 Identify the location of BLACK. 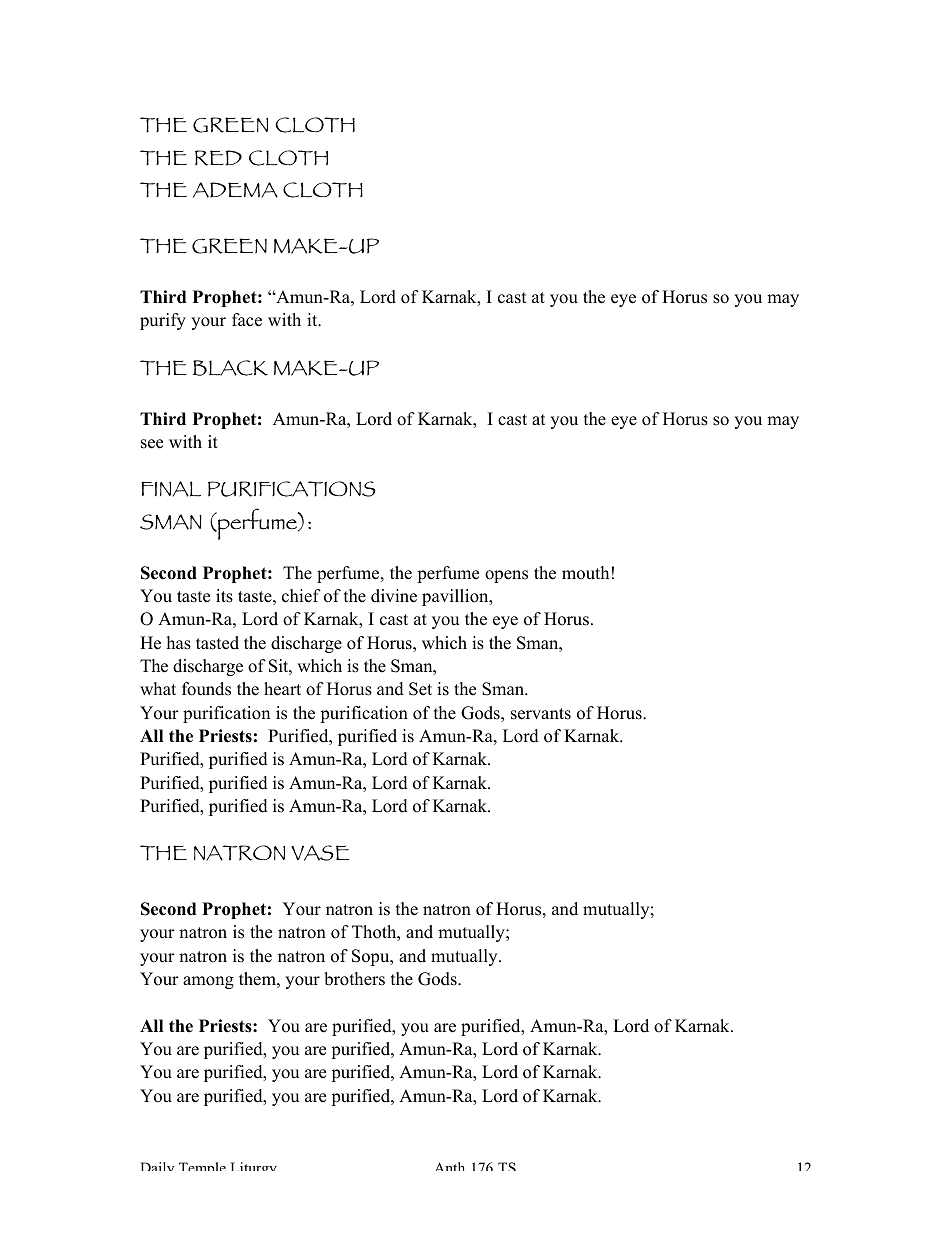
(230, 368).
